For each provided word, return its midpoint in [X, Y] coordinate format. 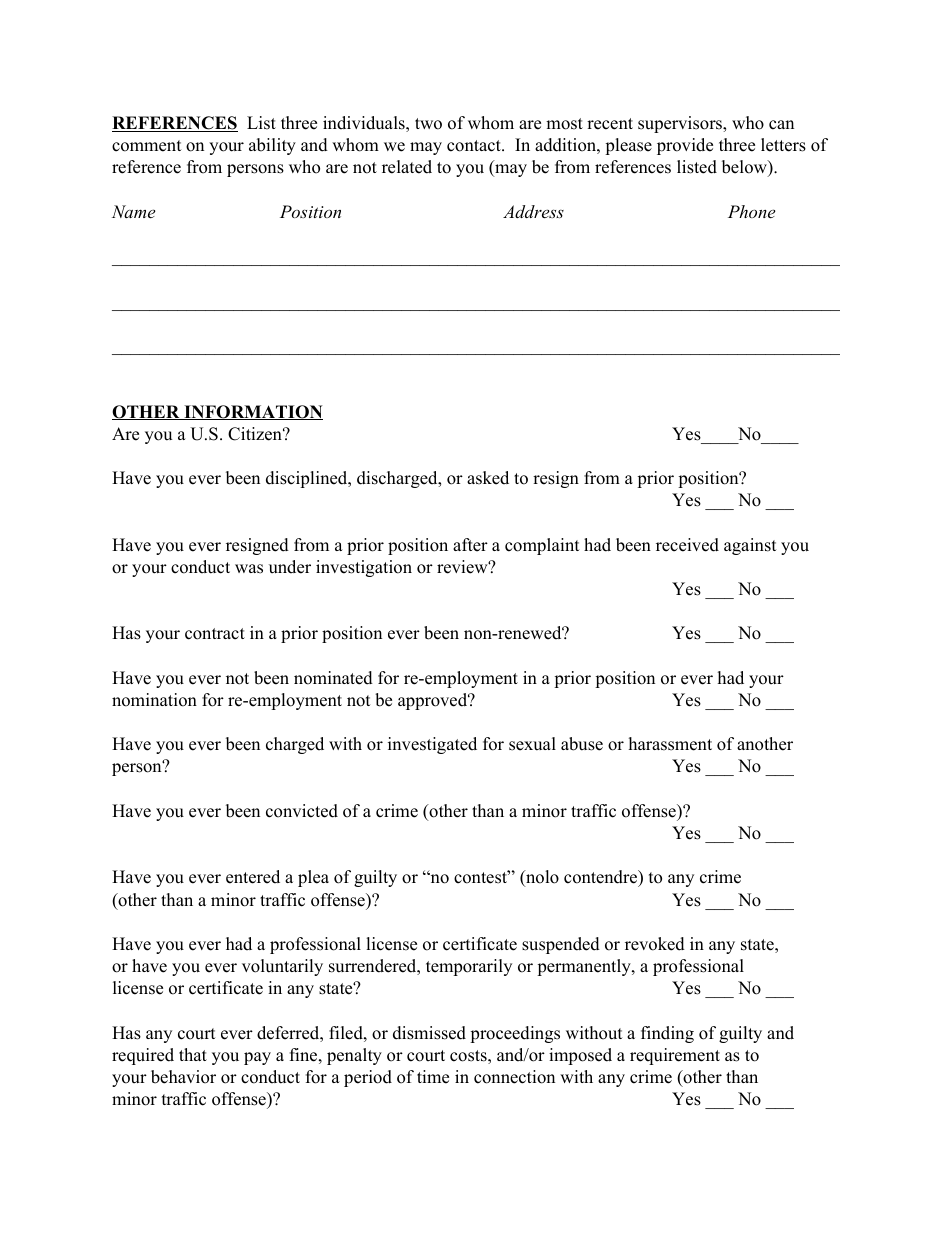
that [193, 1054]
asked [488, 478]
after [470, 545]
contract [215, 634]
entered [253, 877]
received [687, 545]
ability [272, 146]
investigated [432, 745]
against [750, 546]
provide [685, 146]
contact [475, 146]
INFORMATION [252, 412]
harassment [670, 744]
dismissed [429, 1033]
